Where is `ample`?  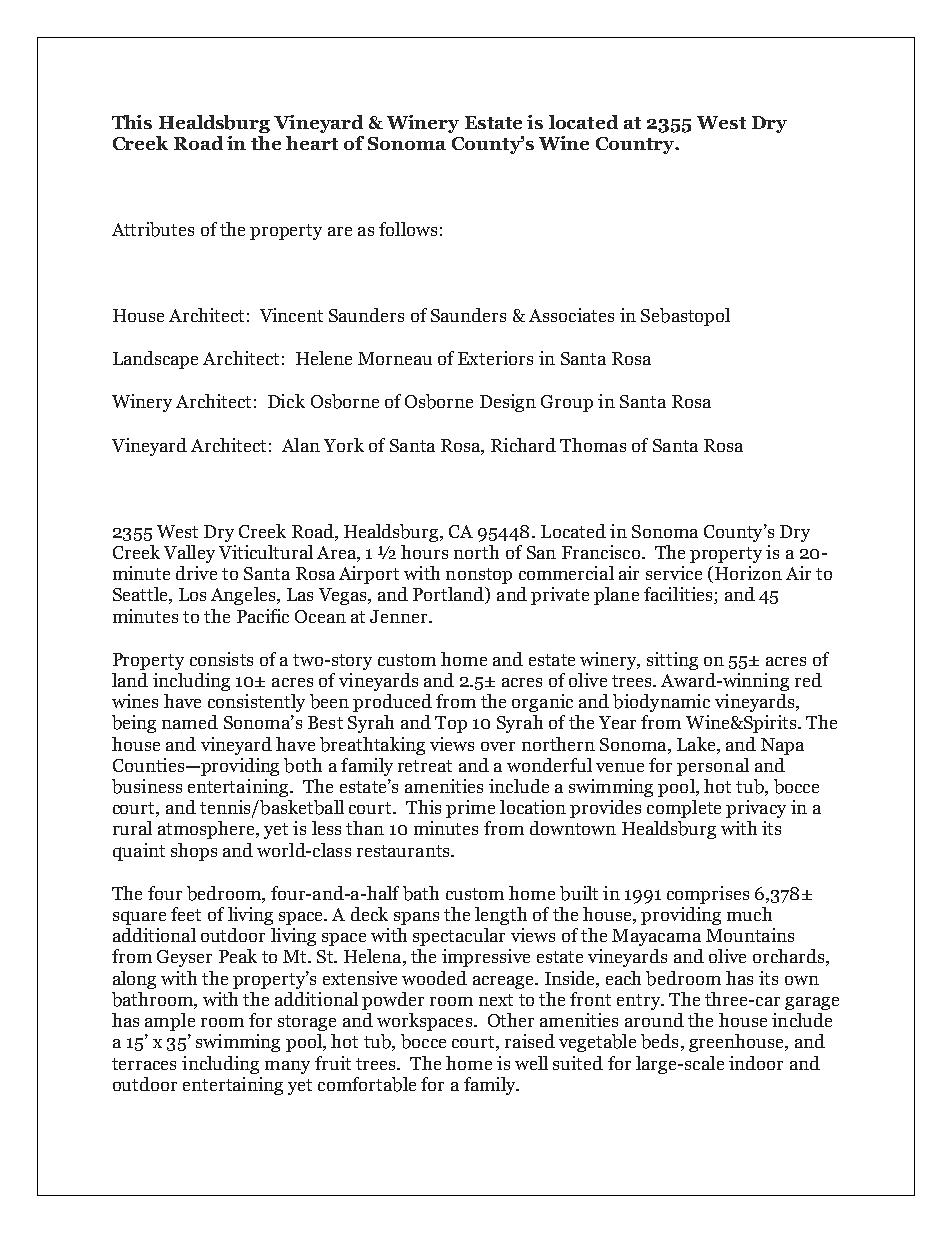
ample is located at coordinates (170, 1022).
